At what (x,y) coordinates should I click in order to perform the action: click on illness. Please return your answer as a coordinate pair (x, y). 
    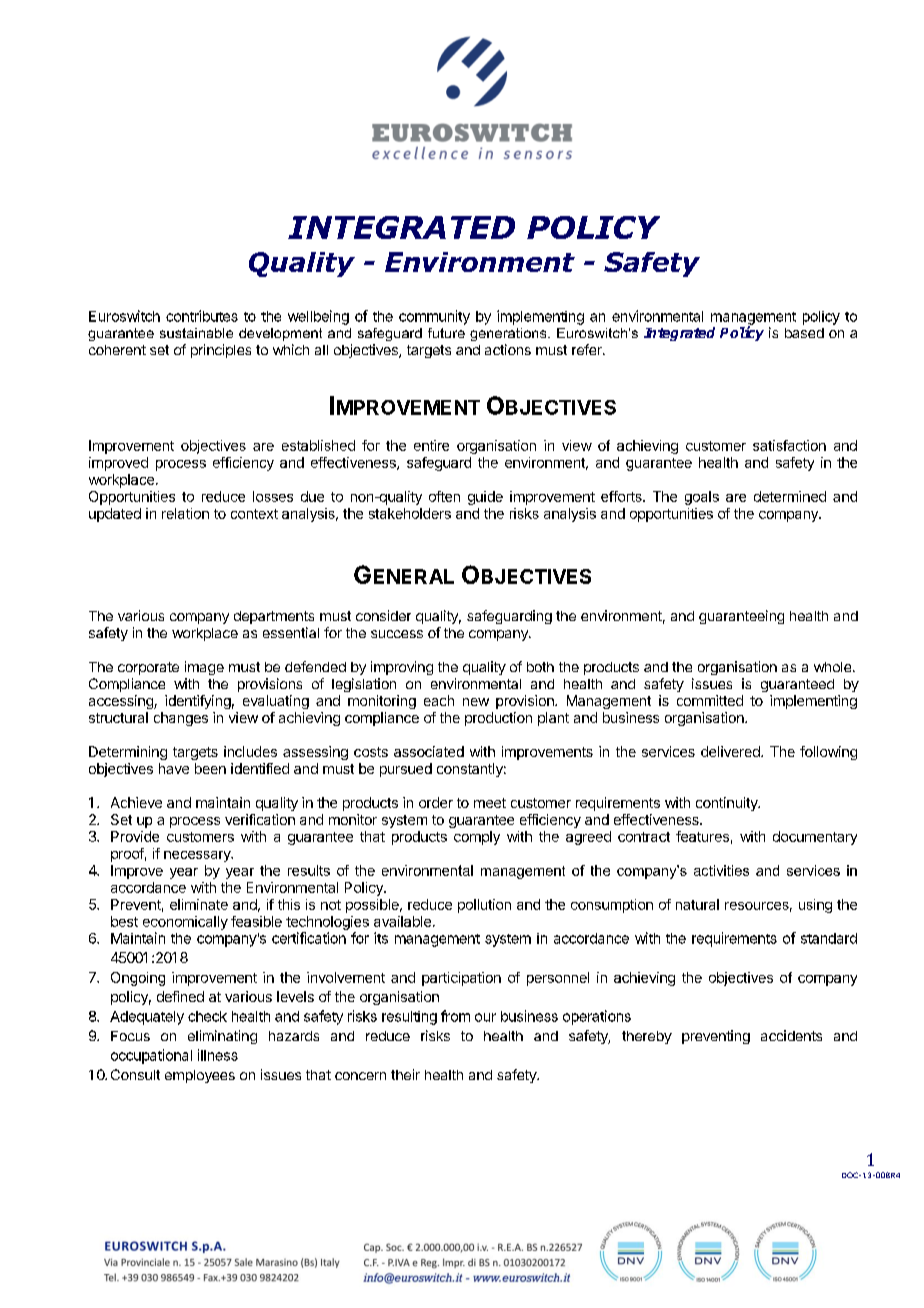
    Looking at the image, I should click on (218, 1055).
